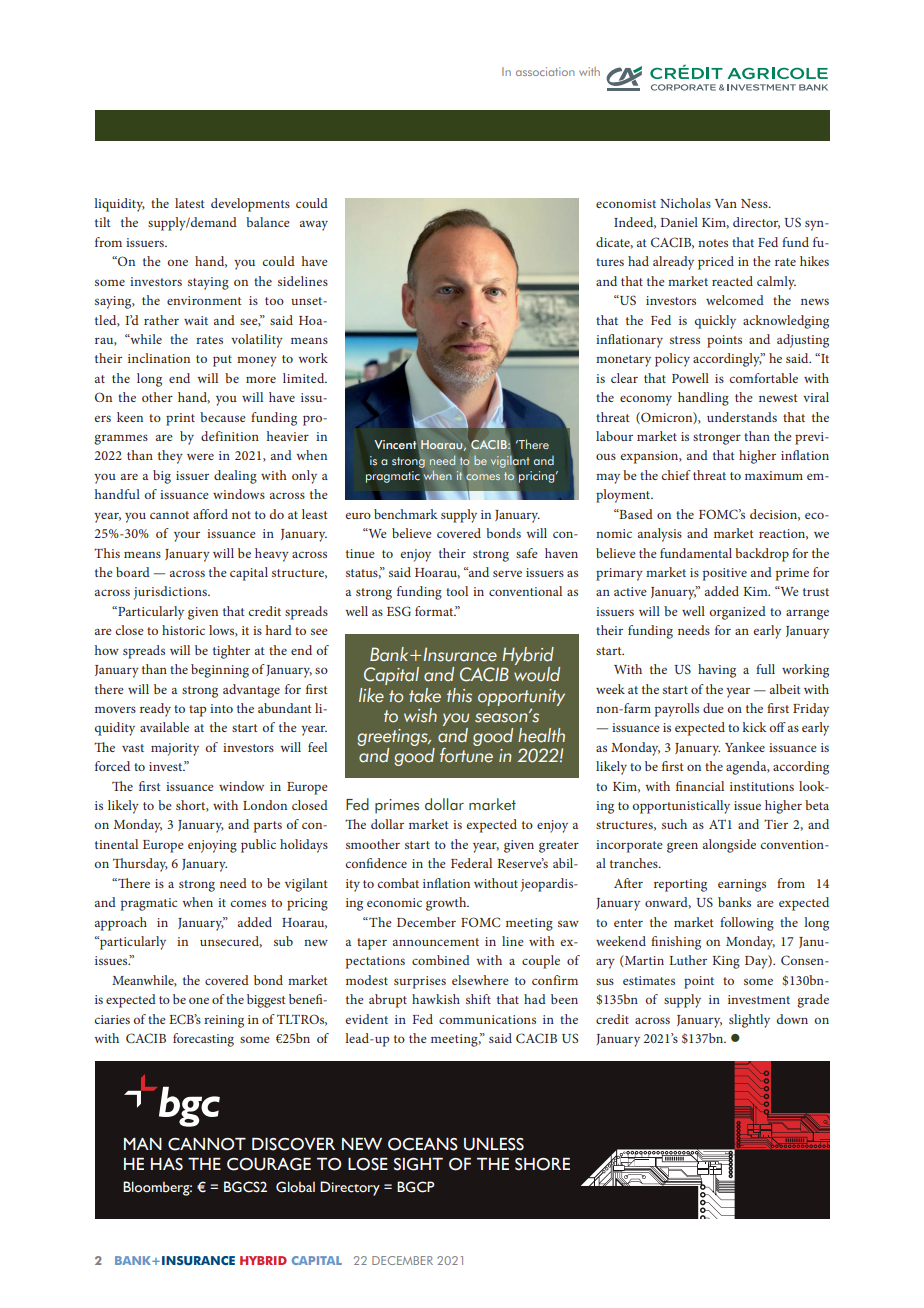  I want to click on tool, so click(457, 591).
